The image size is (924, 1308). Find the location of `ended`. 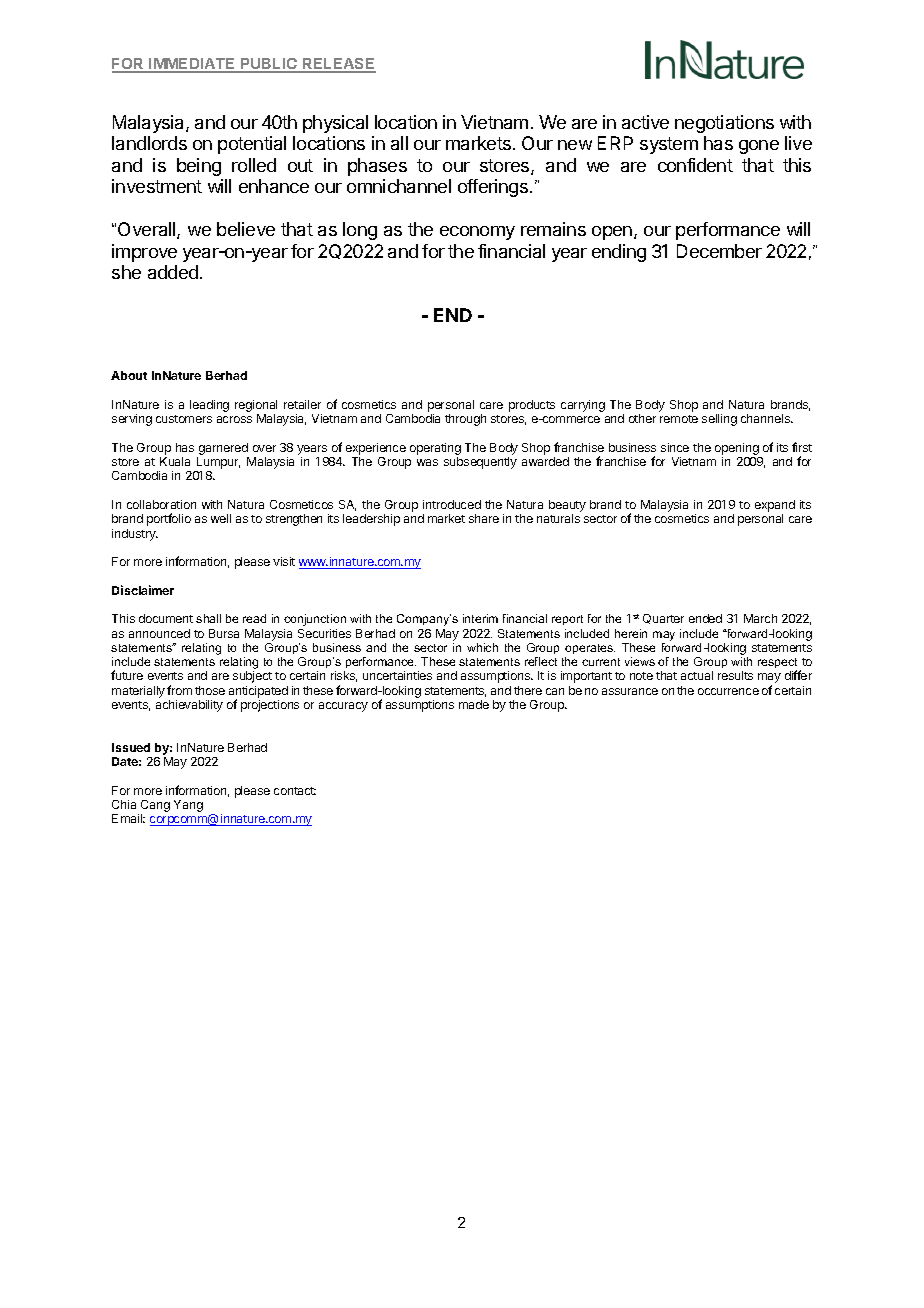

ended is located at coordinates (705, 618).
